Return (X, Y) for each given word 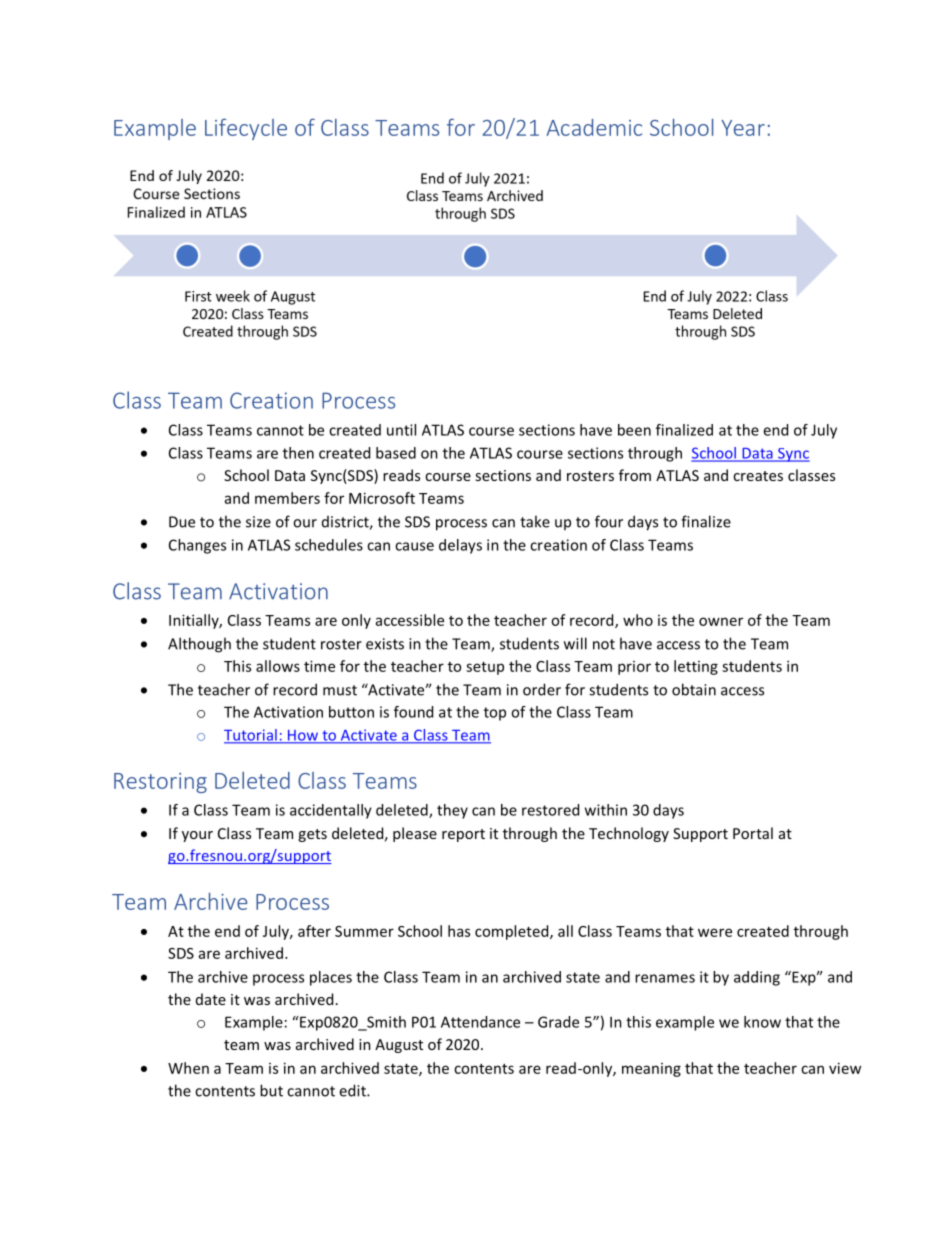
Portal (753, 833)
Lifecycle (246, 129)
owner (721, 621)
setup (485, 668)
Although (199, 645)
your (197, 836)
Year (743, 128)
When (188, 1068)
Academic (594, 127)
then (298, 453)
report (463, 835)
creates (758, 476)
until (401, 430)
